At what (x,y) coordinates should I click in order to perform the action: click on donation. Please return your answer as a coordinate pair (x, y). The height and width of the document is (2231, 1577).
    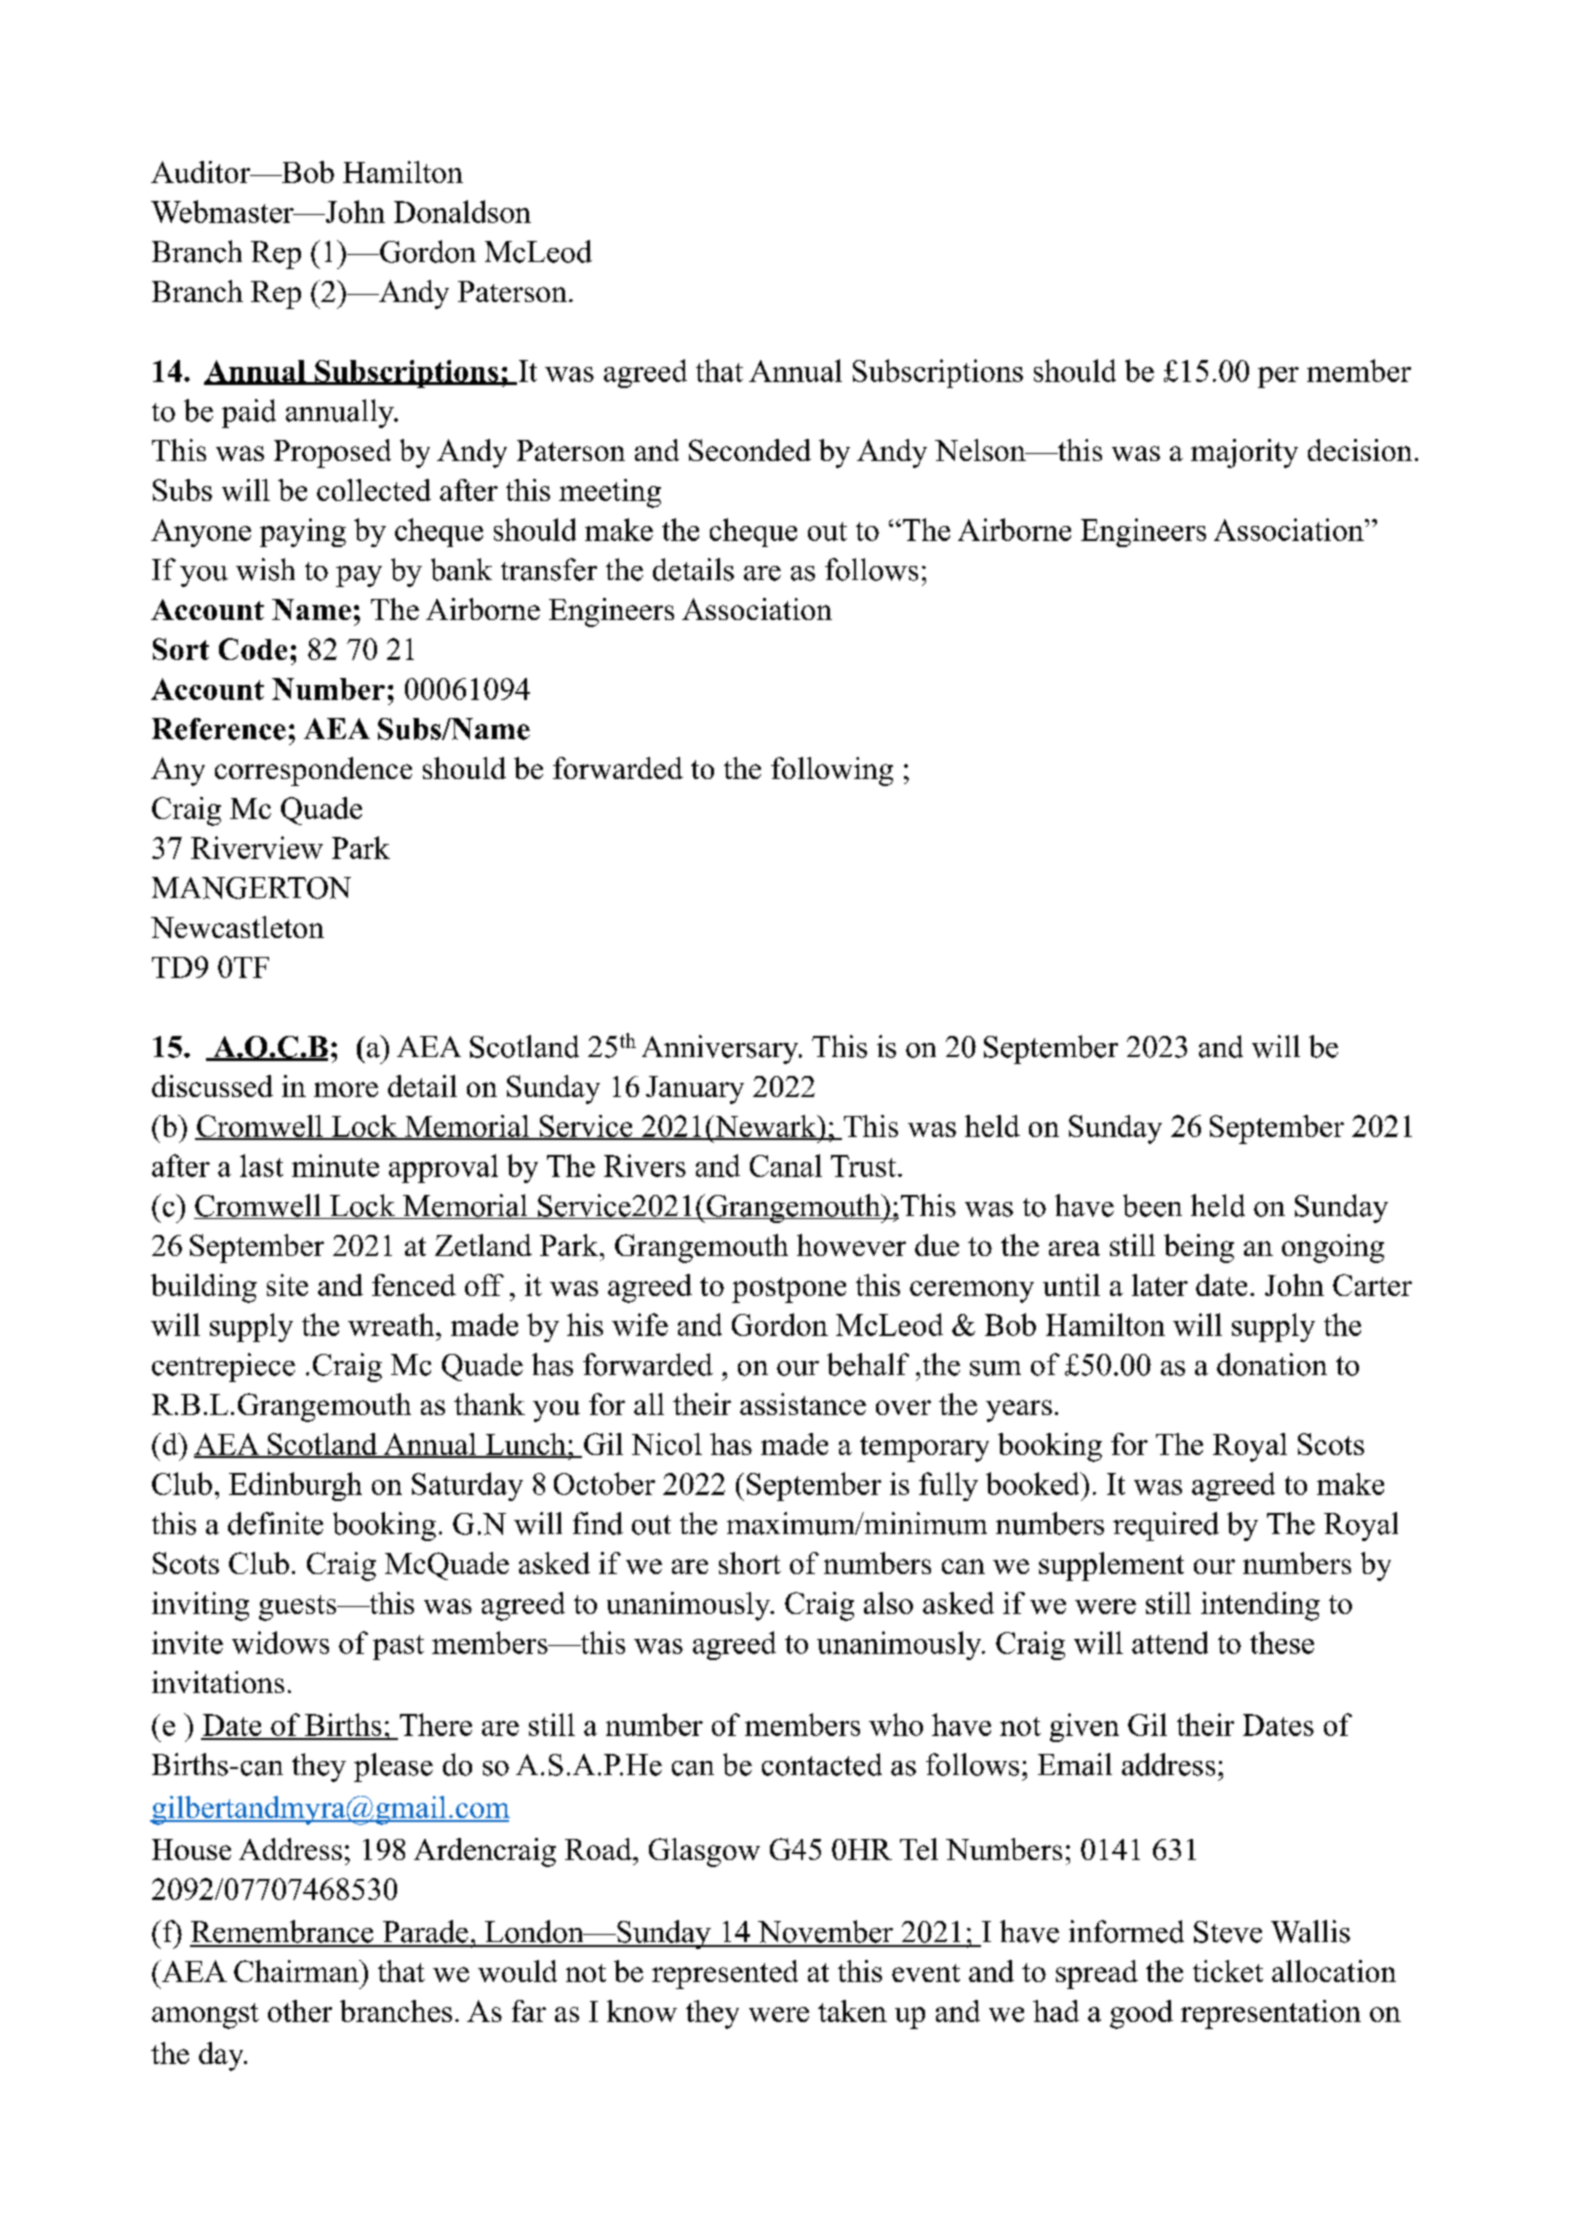
    Looking at the image, I should click on (1272, 1364).
